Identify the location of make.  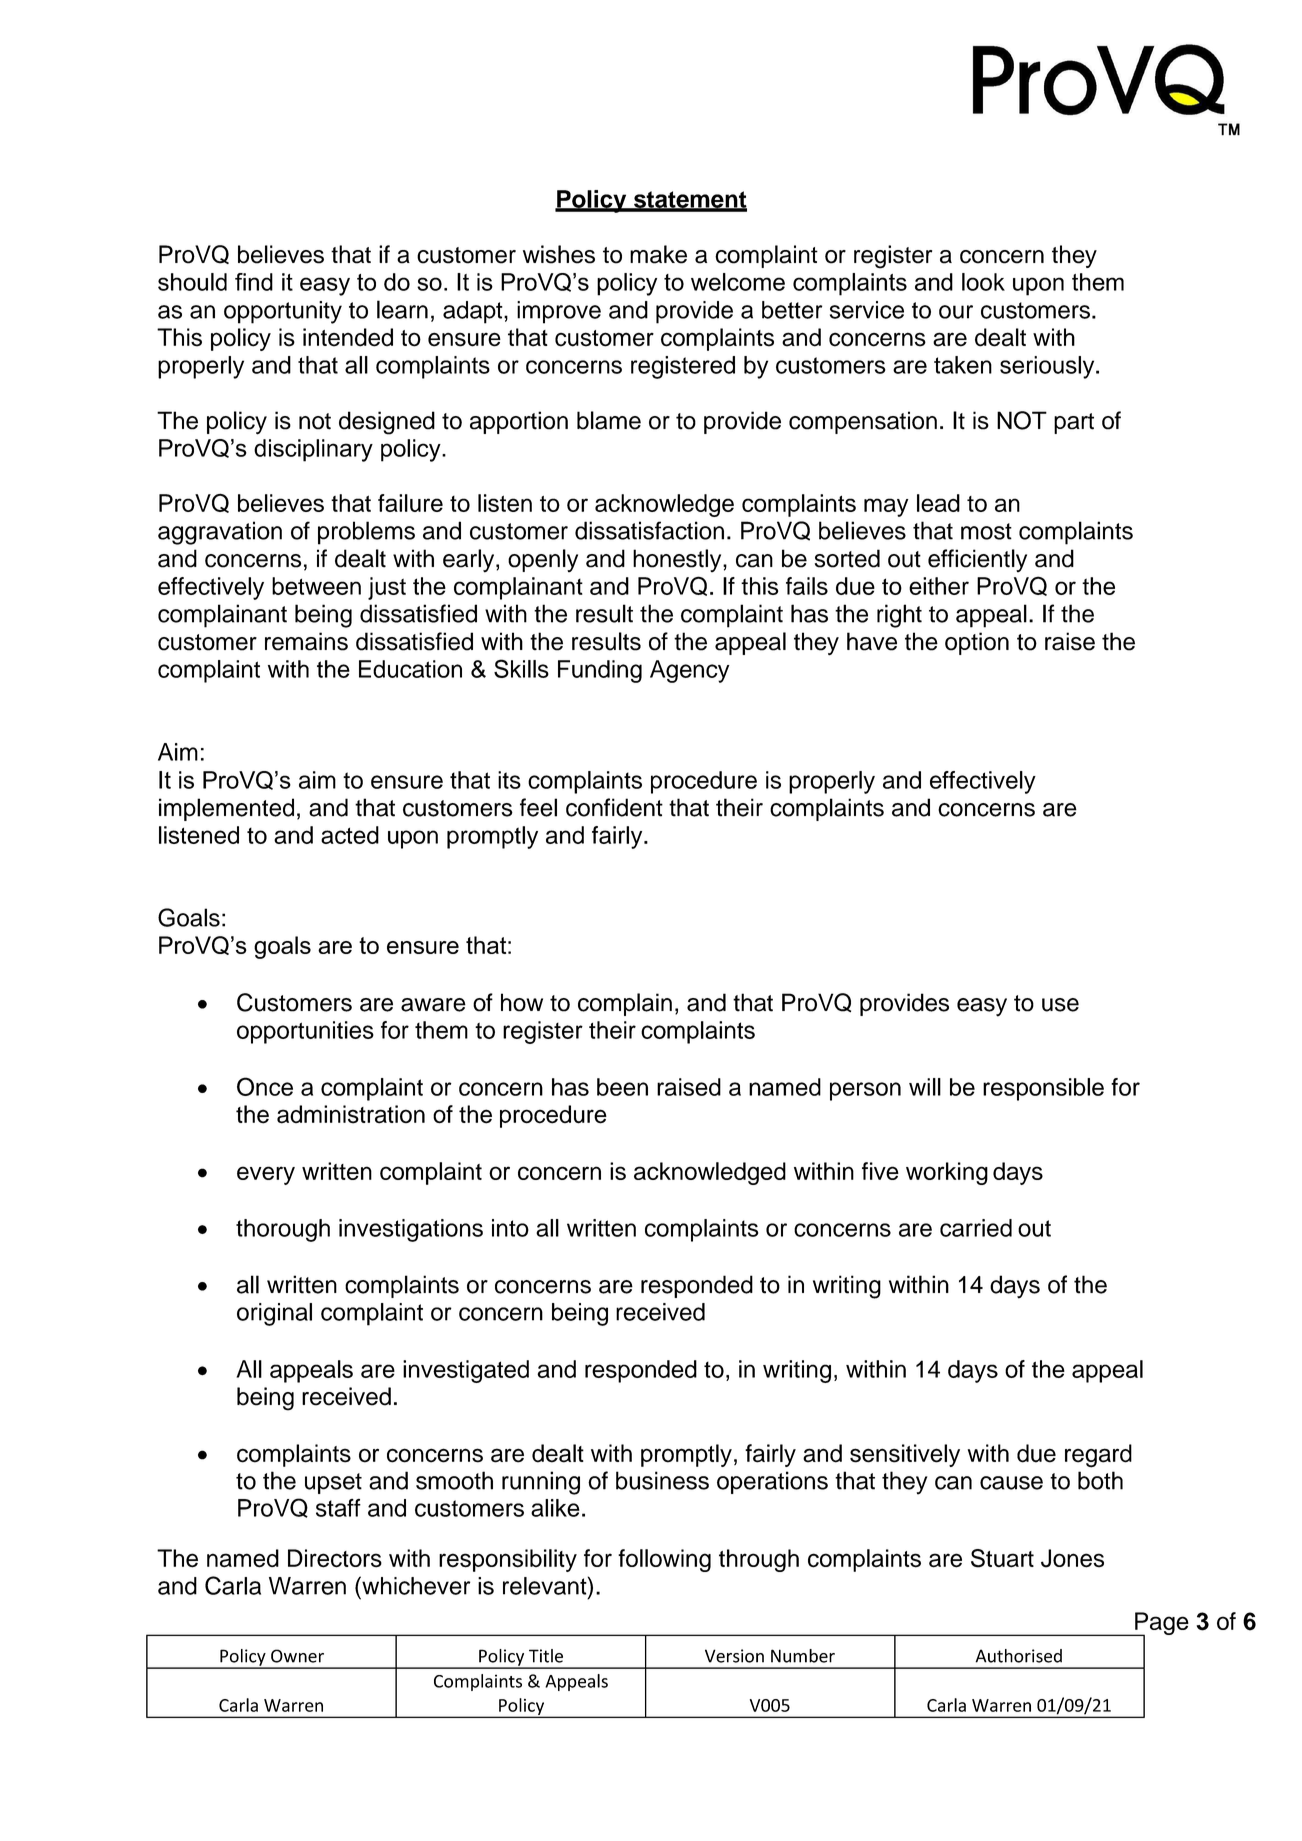
(658, 254).
